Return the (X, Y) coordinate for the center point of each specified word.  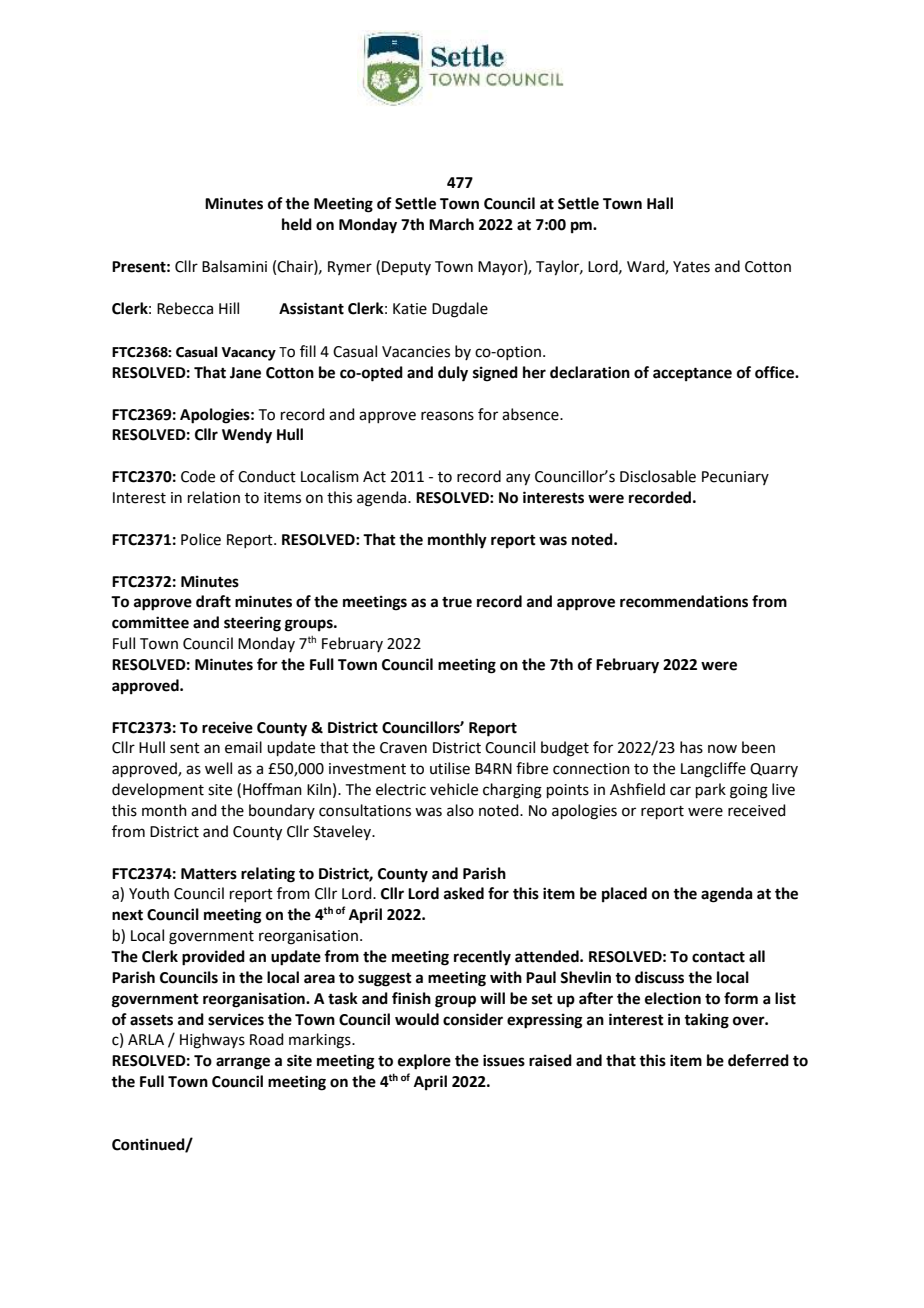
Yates (691, 267)
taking (706, 1021)
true (457, 602)
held (297, 224)
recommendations (684, 601)
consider (473, 1019)
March (451, 224)
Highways (212, 1041)
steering (252, 624)
